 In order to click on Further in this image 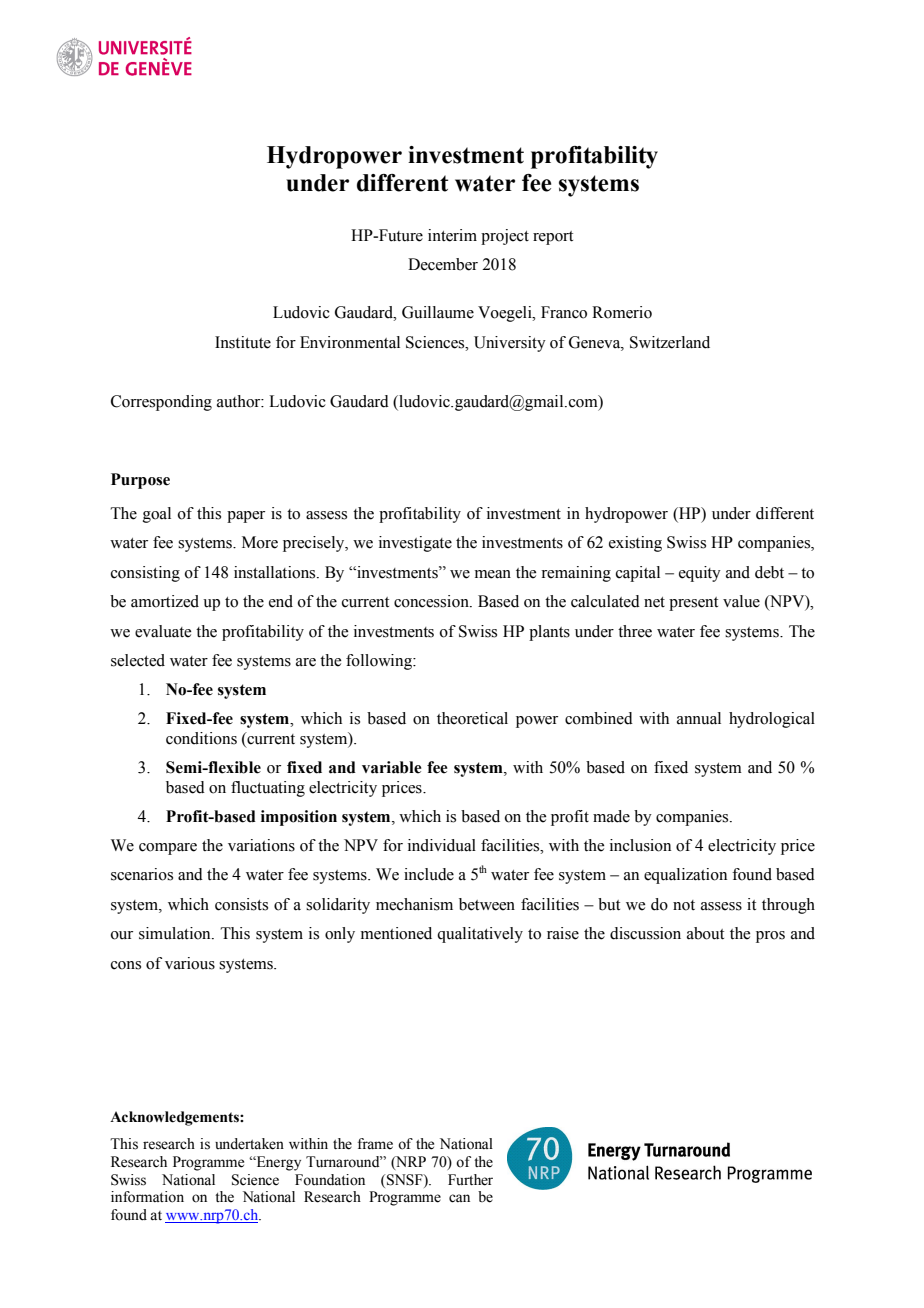, I will do `click(470, 1180)`.
